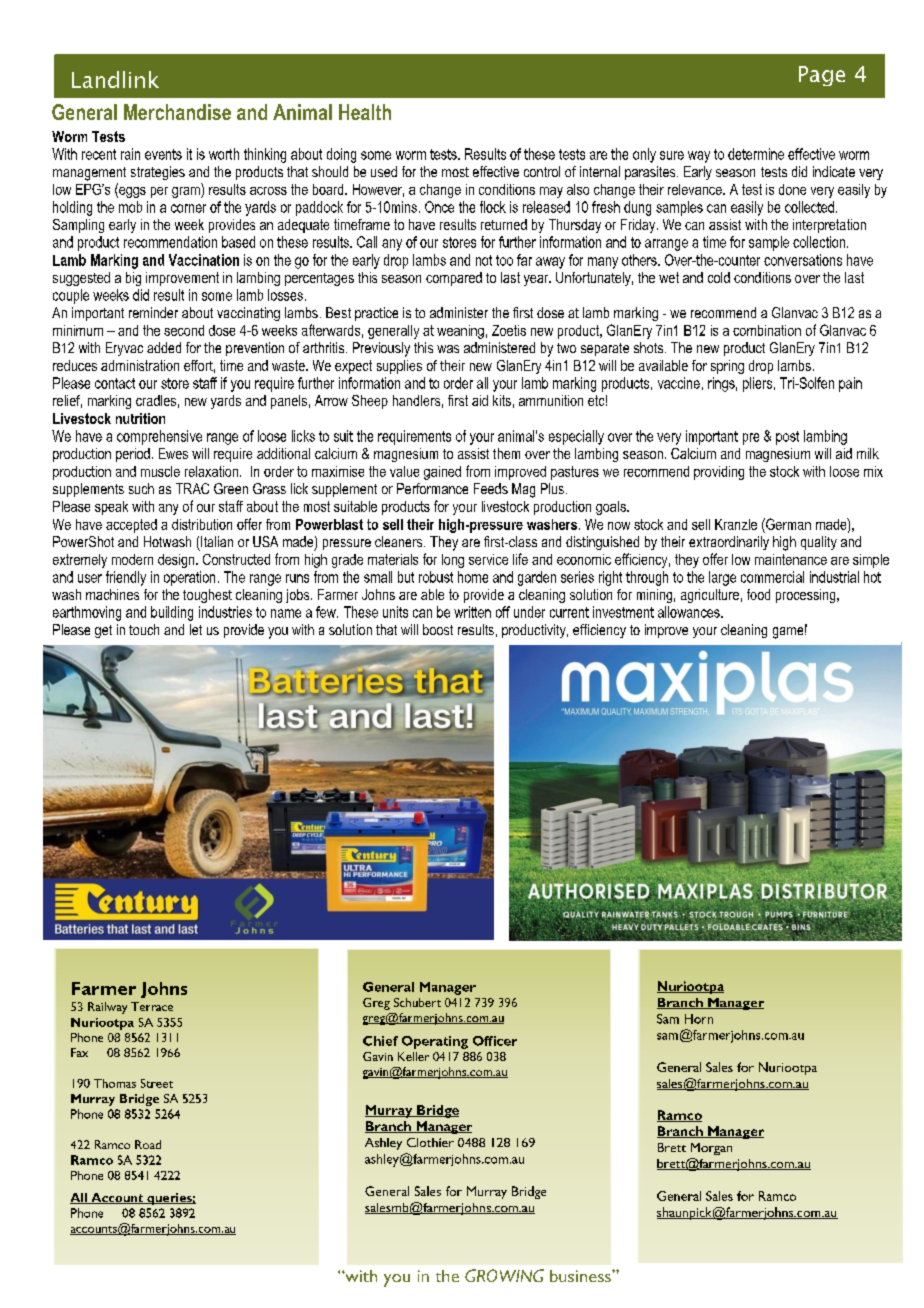 Image resolution: width=924 pixels, height=1308 pixels. What do you see at coordinates (756, 154) in the screenshot?
I see `determine` at bounding box center [756, 154].
